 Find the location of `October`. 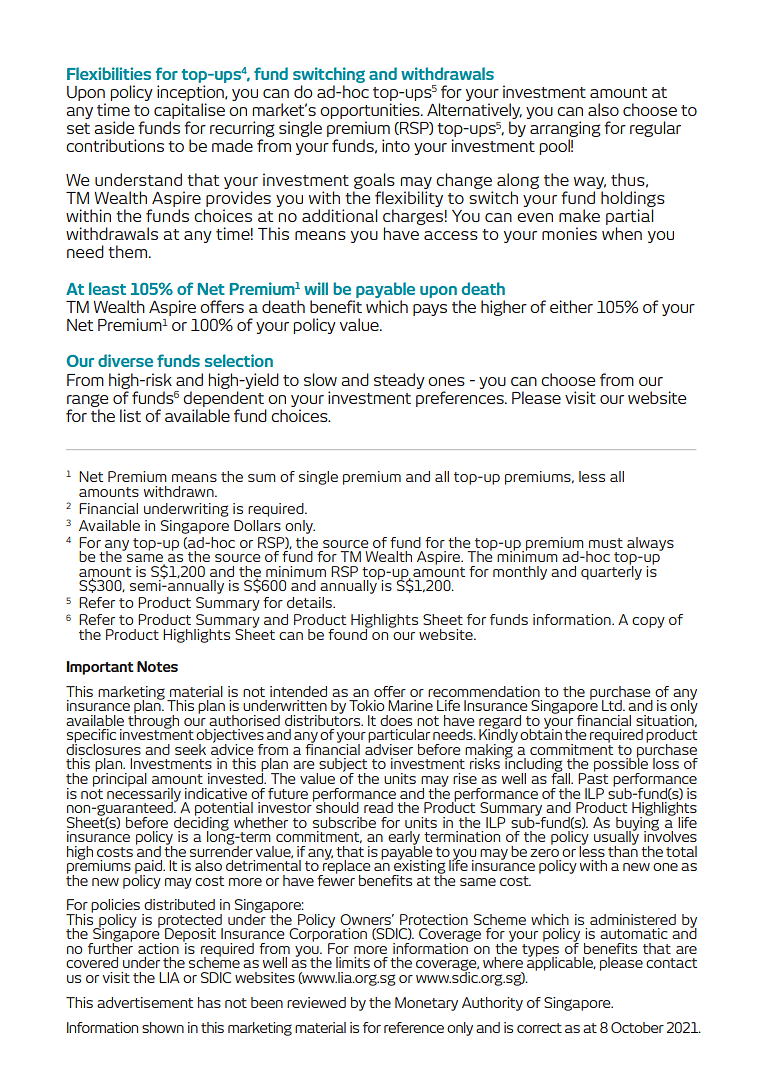

October is located at coordinates (637, 1027).
